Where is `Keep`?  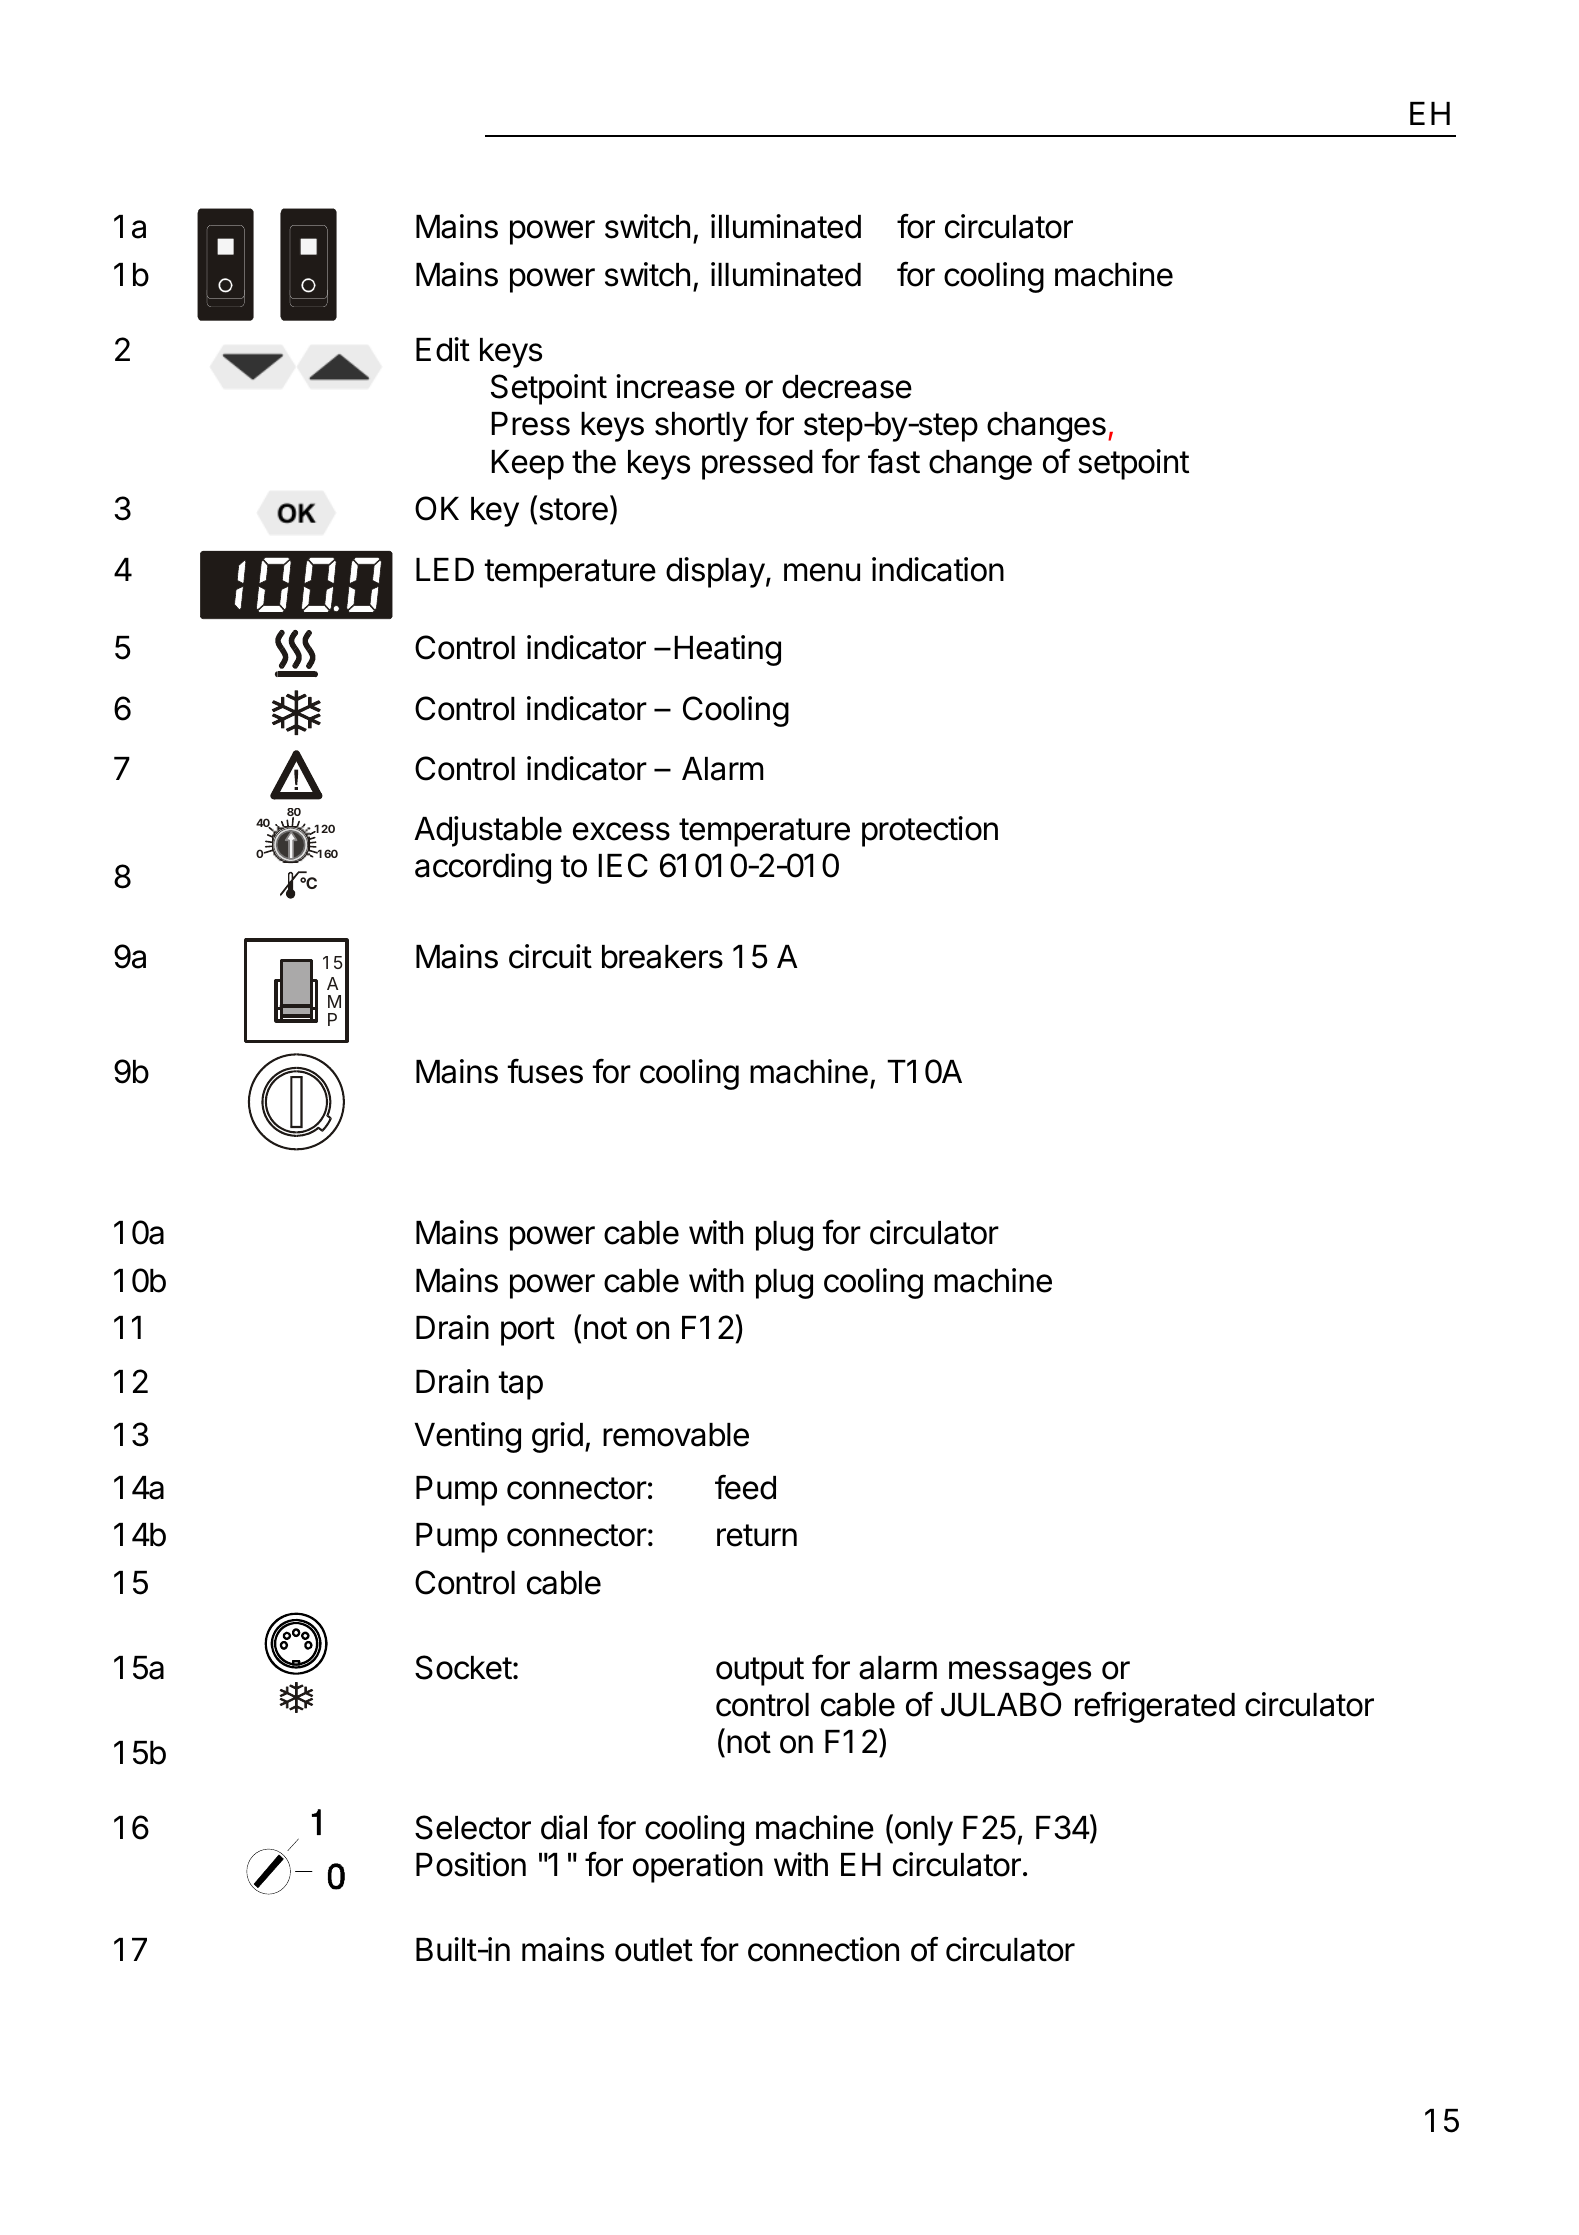 Keep is located at coordinates (527, 465).
